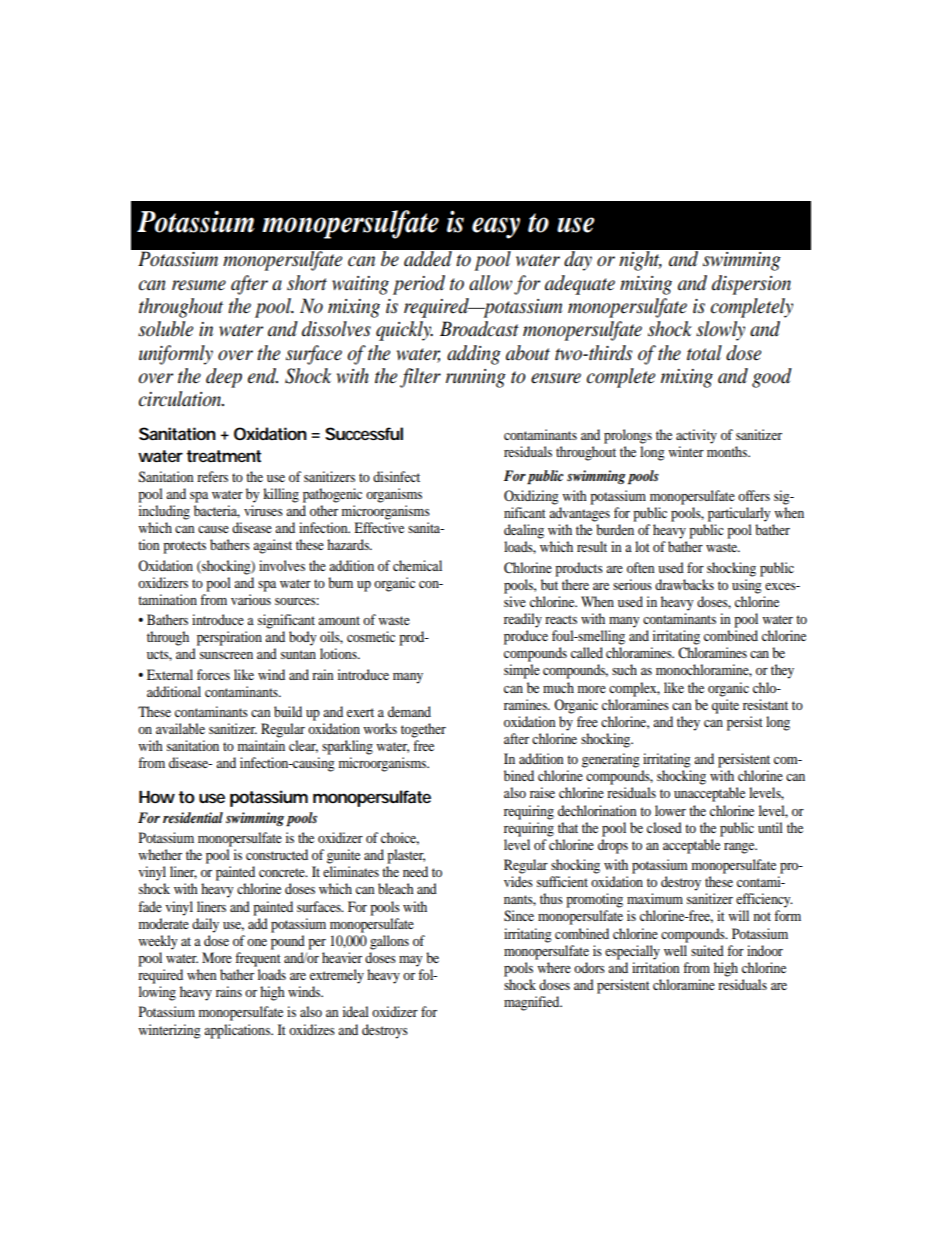 This screenshot has height=1233, width=952. I want to click on readily, so click(523, 620).
